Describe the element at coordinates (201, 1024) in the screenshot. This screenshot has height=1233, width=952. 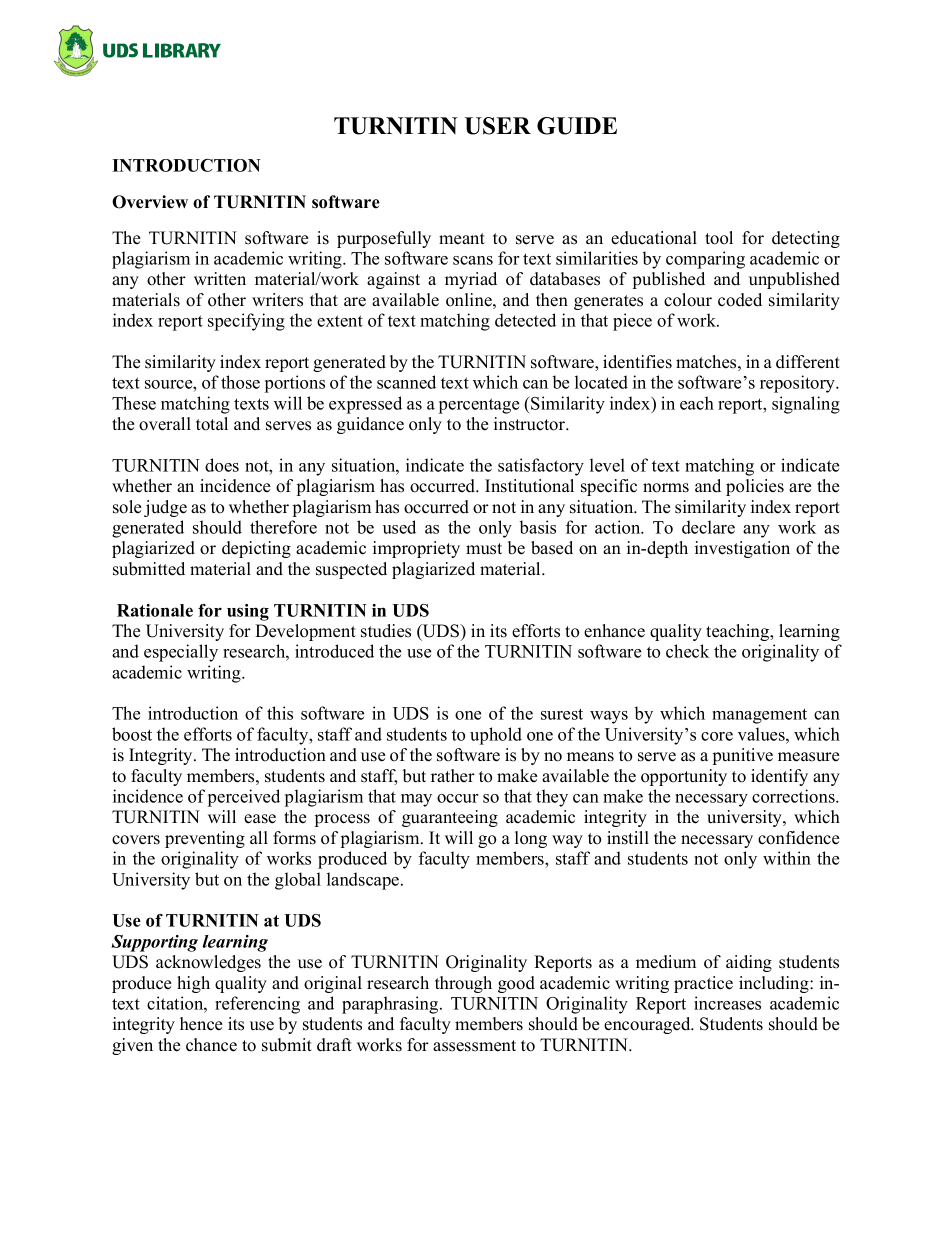
I see `hence` at that location.
